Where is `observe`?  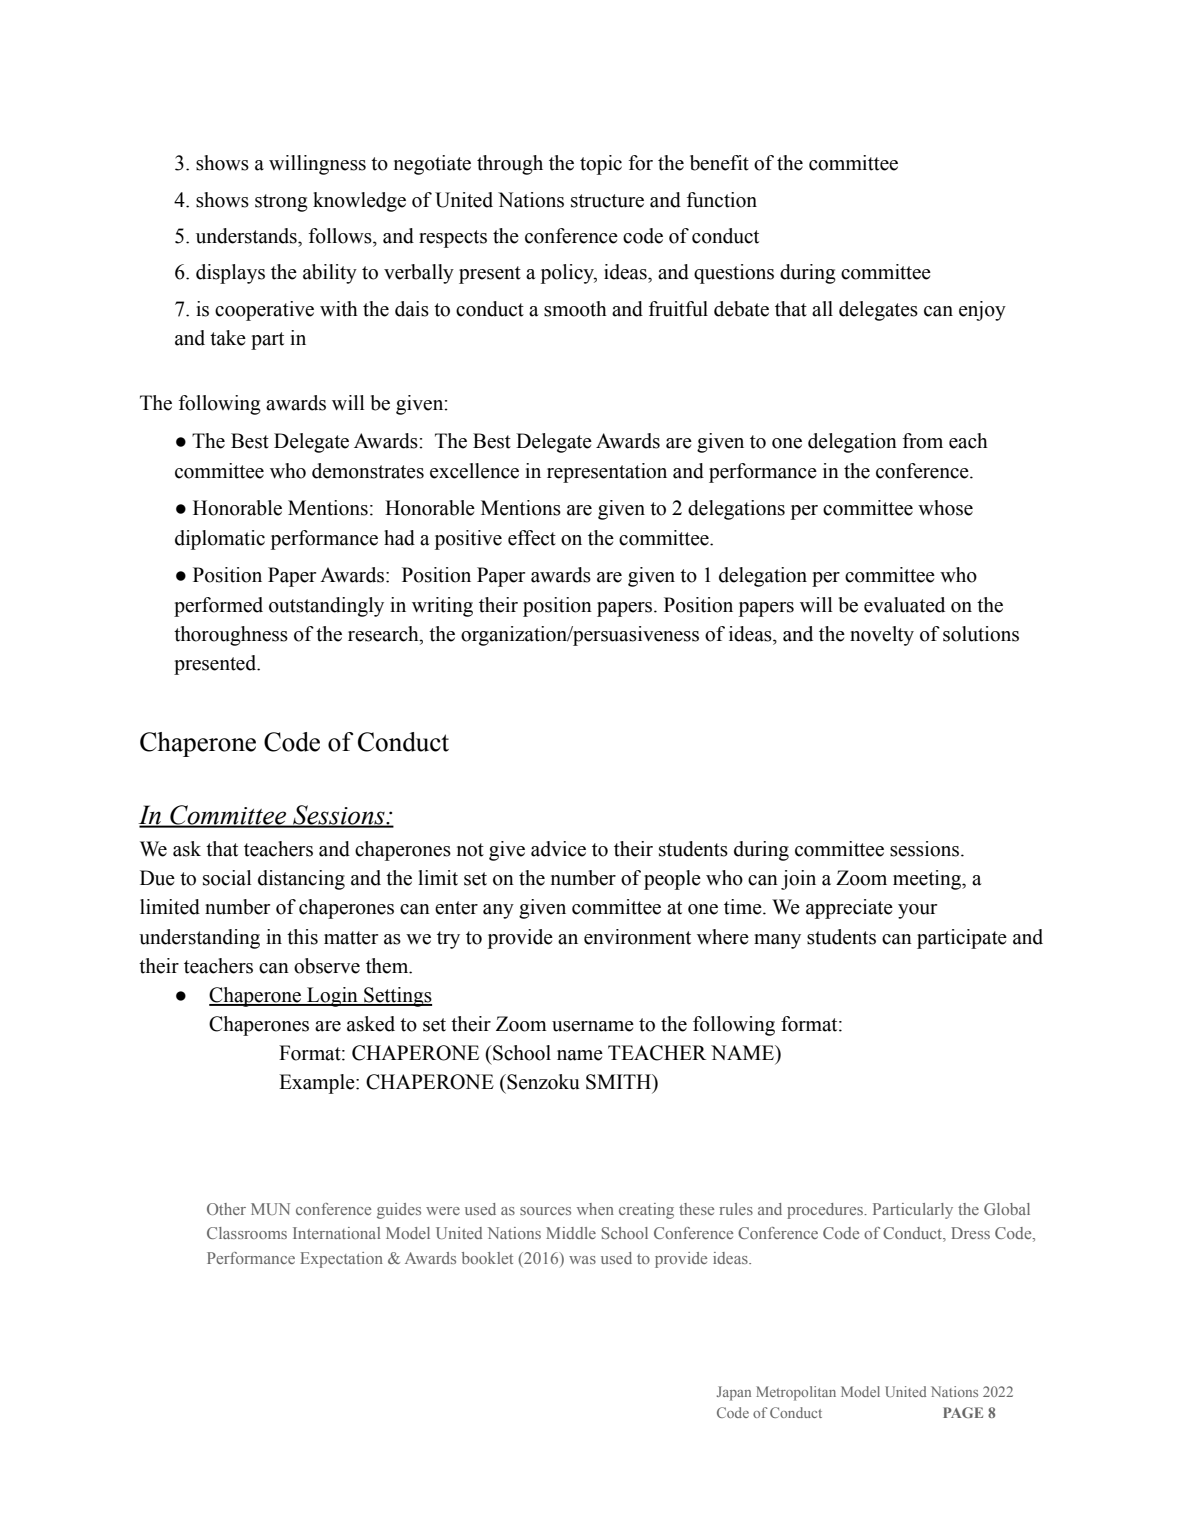
observe is located at coordinates (327, 966).
